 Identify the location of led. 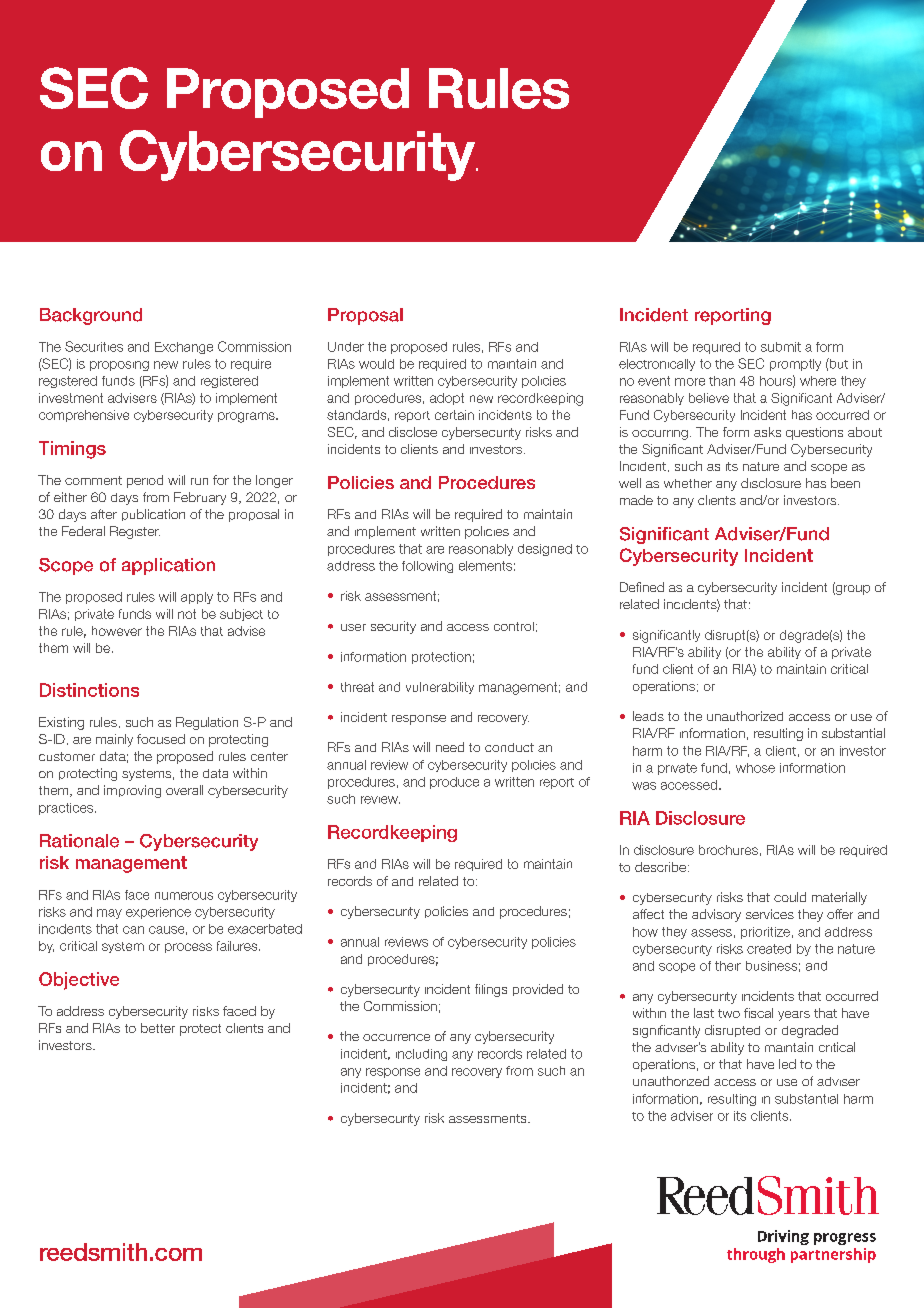
(787, 1064).
